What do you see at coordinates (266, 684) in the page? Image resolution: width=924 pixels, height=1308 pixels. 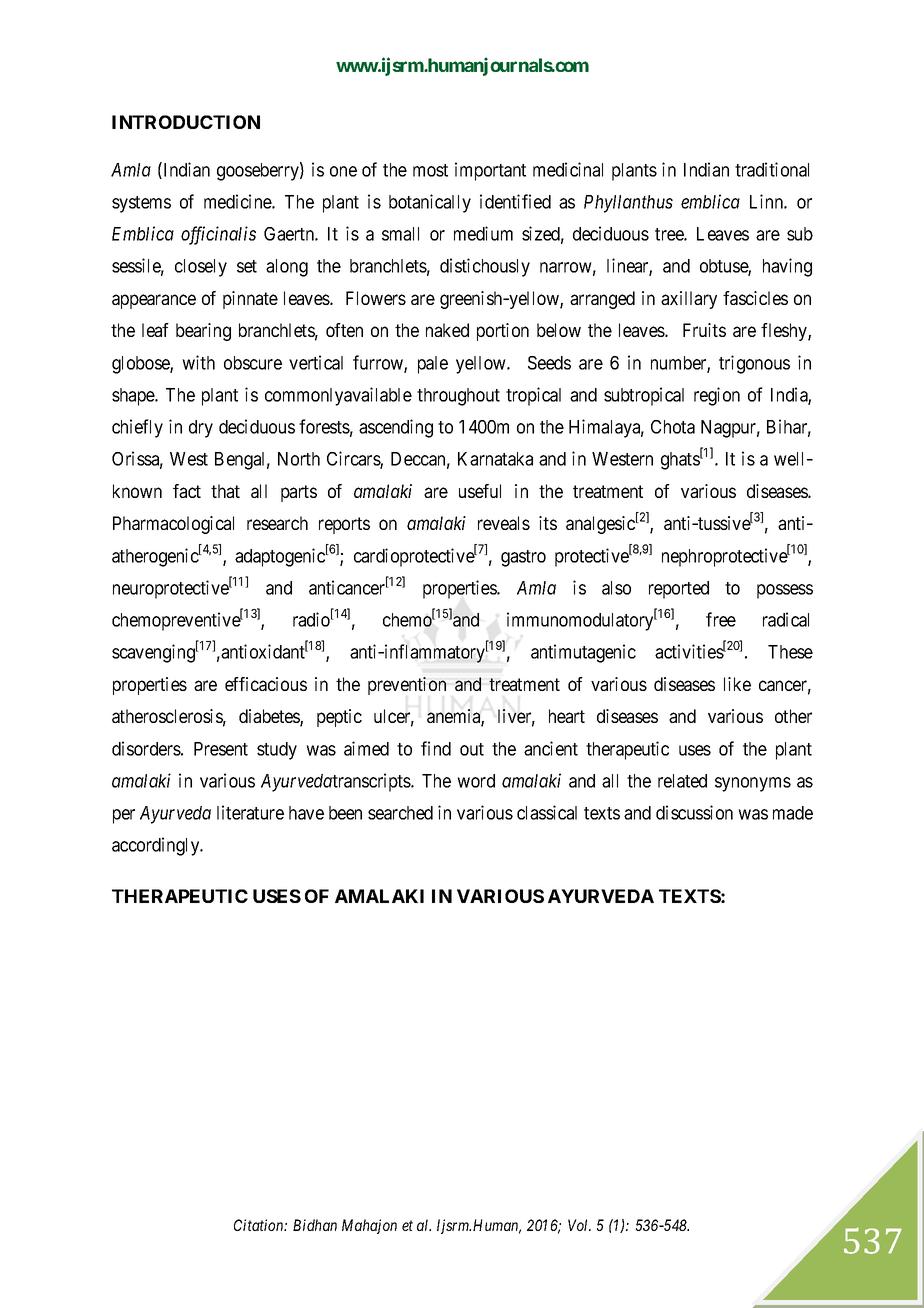 I see `efficacious` at bounding box center [266, 684].
